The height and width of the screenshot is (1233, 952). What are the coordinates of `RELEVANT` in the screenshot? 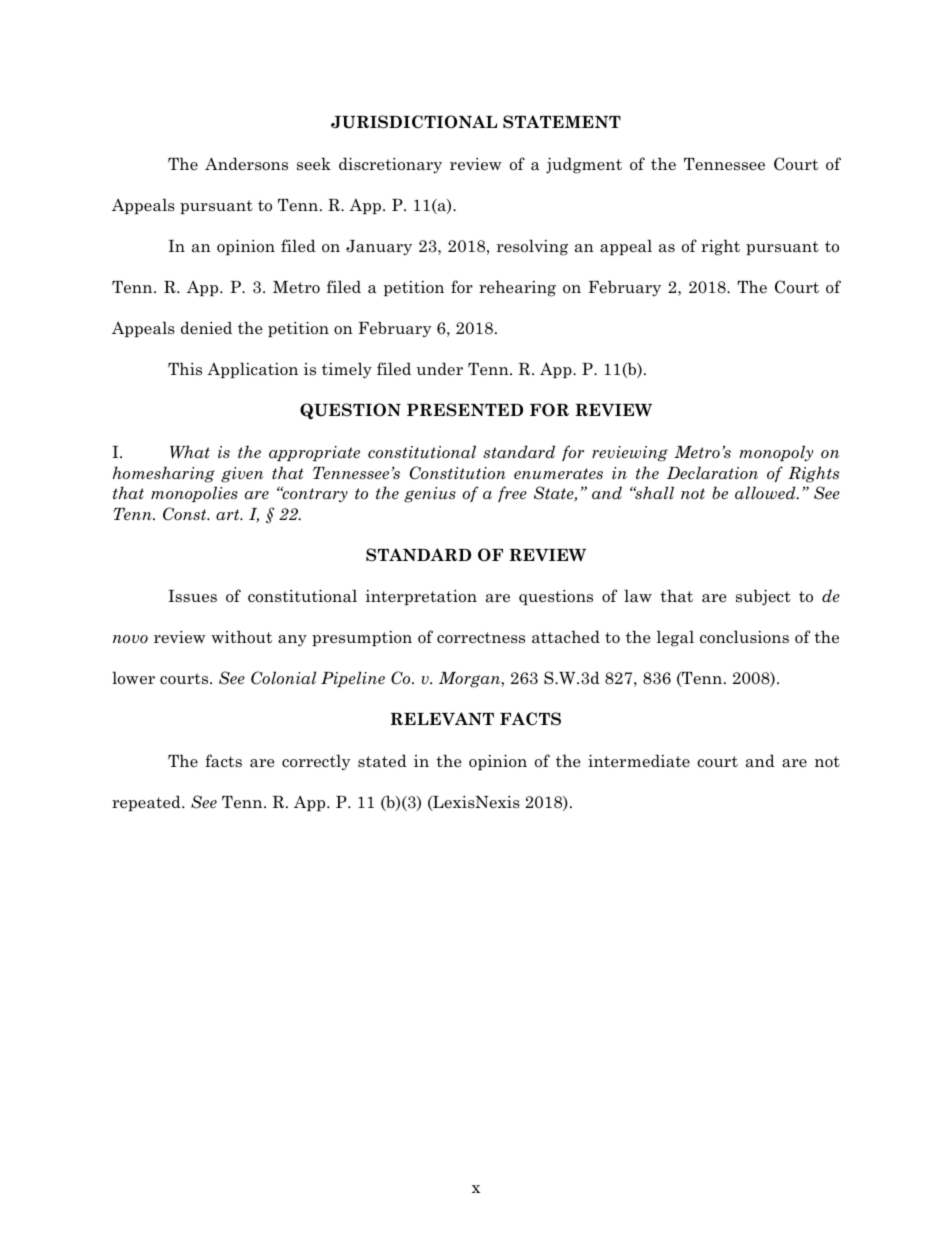 It's located at (442, 719).
